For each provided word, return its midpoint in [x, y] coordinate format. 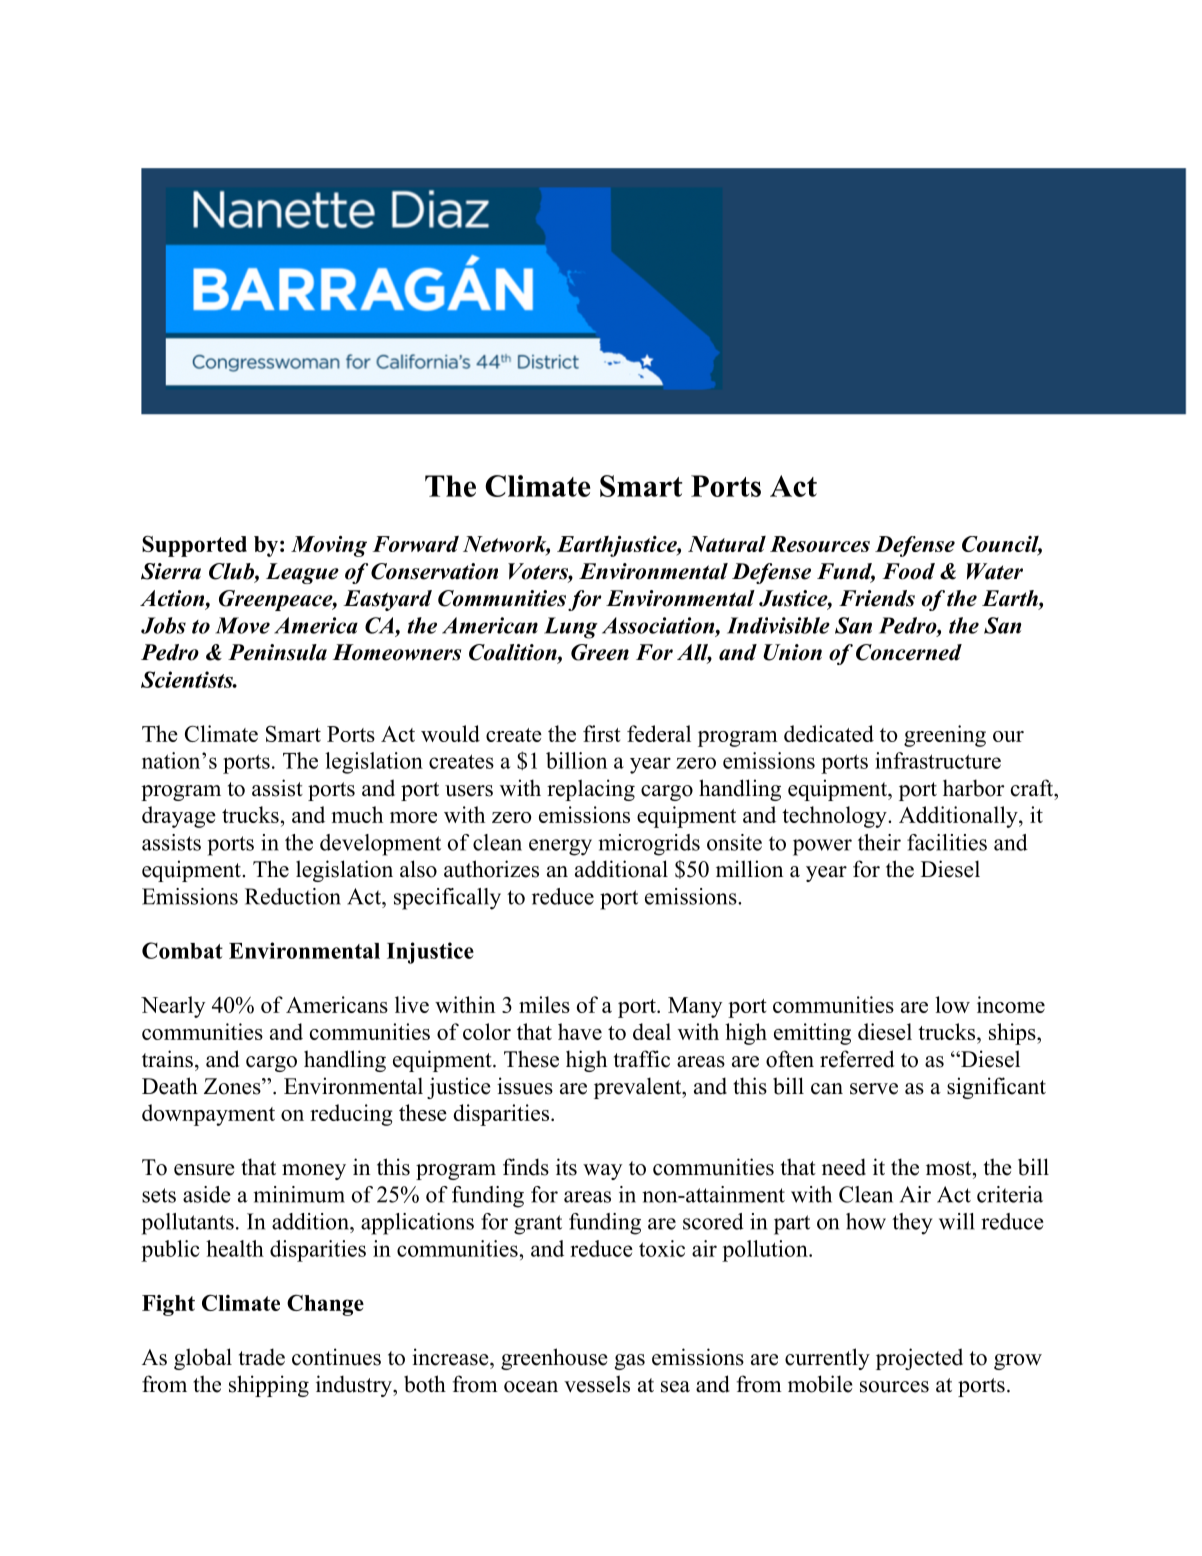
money [314, 1172]
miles [544, 1004]
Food [908, 571]
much [357, 814]
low [952, 1004]
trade [262, 1357]
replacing [591, 790]
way [602, 1172]
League [302, 573]
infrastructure [938, 760]
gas [630, 1362]
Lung [571, 628]
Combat [182, 950]
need [844, 1167]
